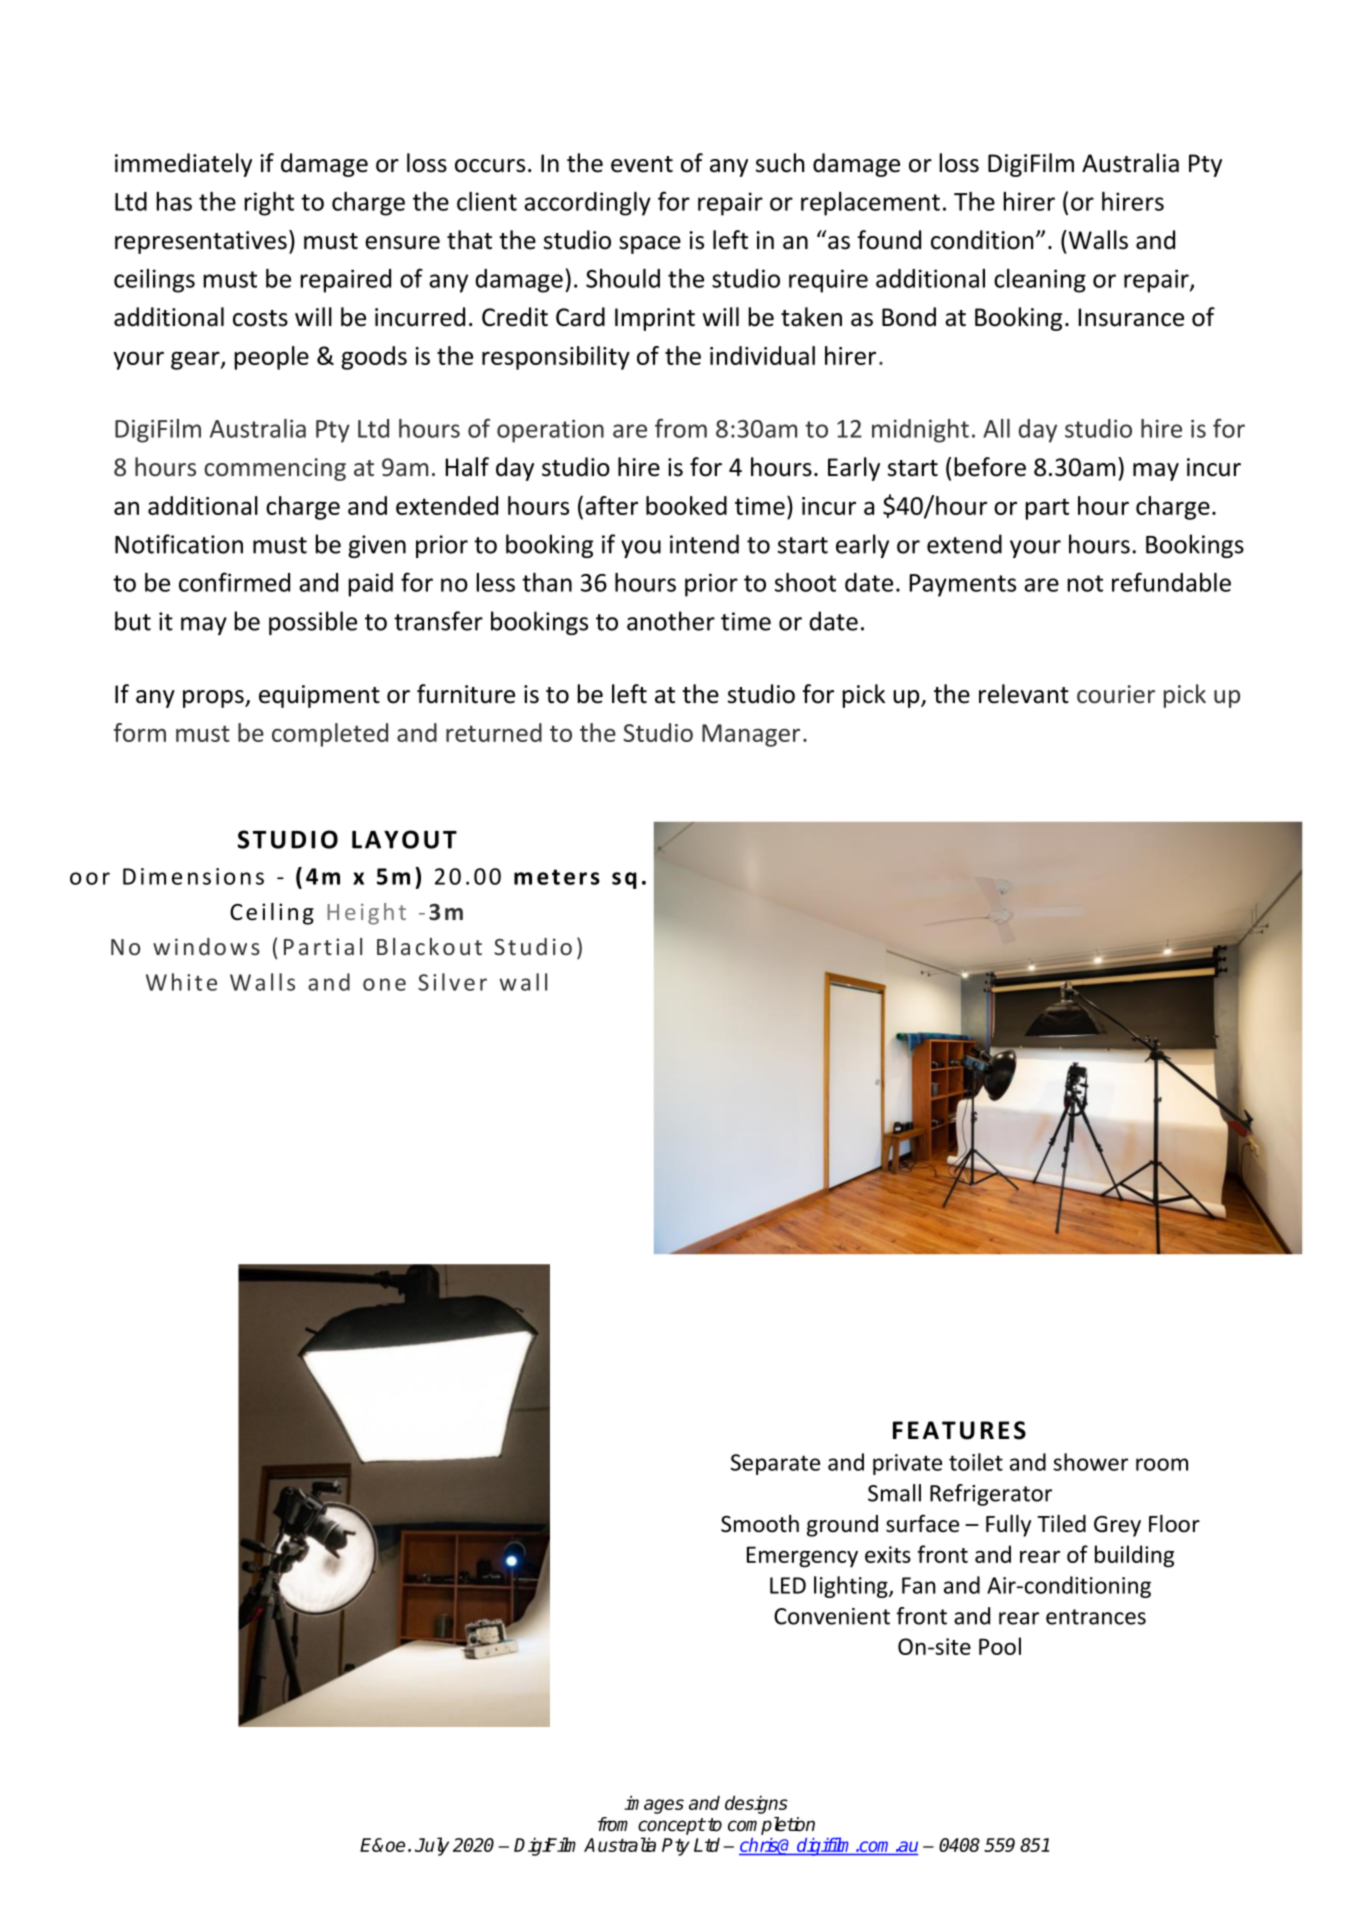  I want to click on right, so click(269, 204).
